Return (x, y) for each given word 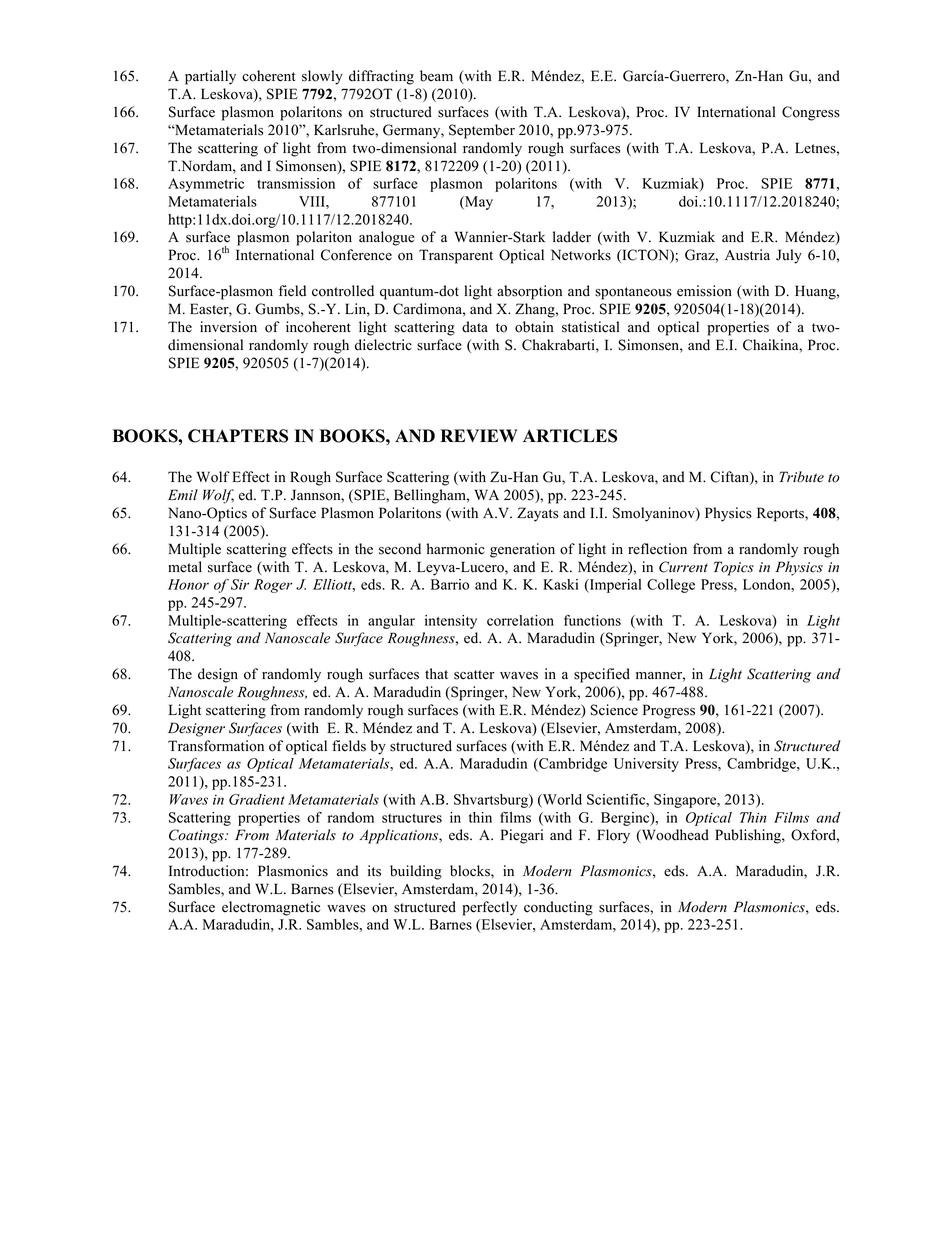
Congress (811, 113)
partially (210, 77)
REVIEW (478, 435)
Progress (669, 711)
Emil (183, 494)
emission (704, 291)
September (482, 131)
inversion (228, 327)
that (436, 673)
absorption (529, 292)
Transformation (216, 746)
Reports (781, 514)
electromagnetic (271, 908)
